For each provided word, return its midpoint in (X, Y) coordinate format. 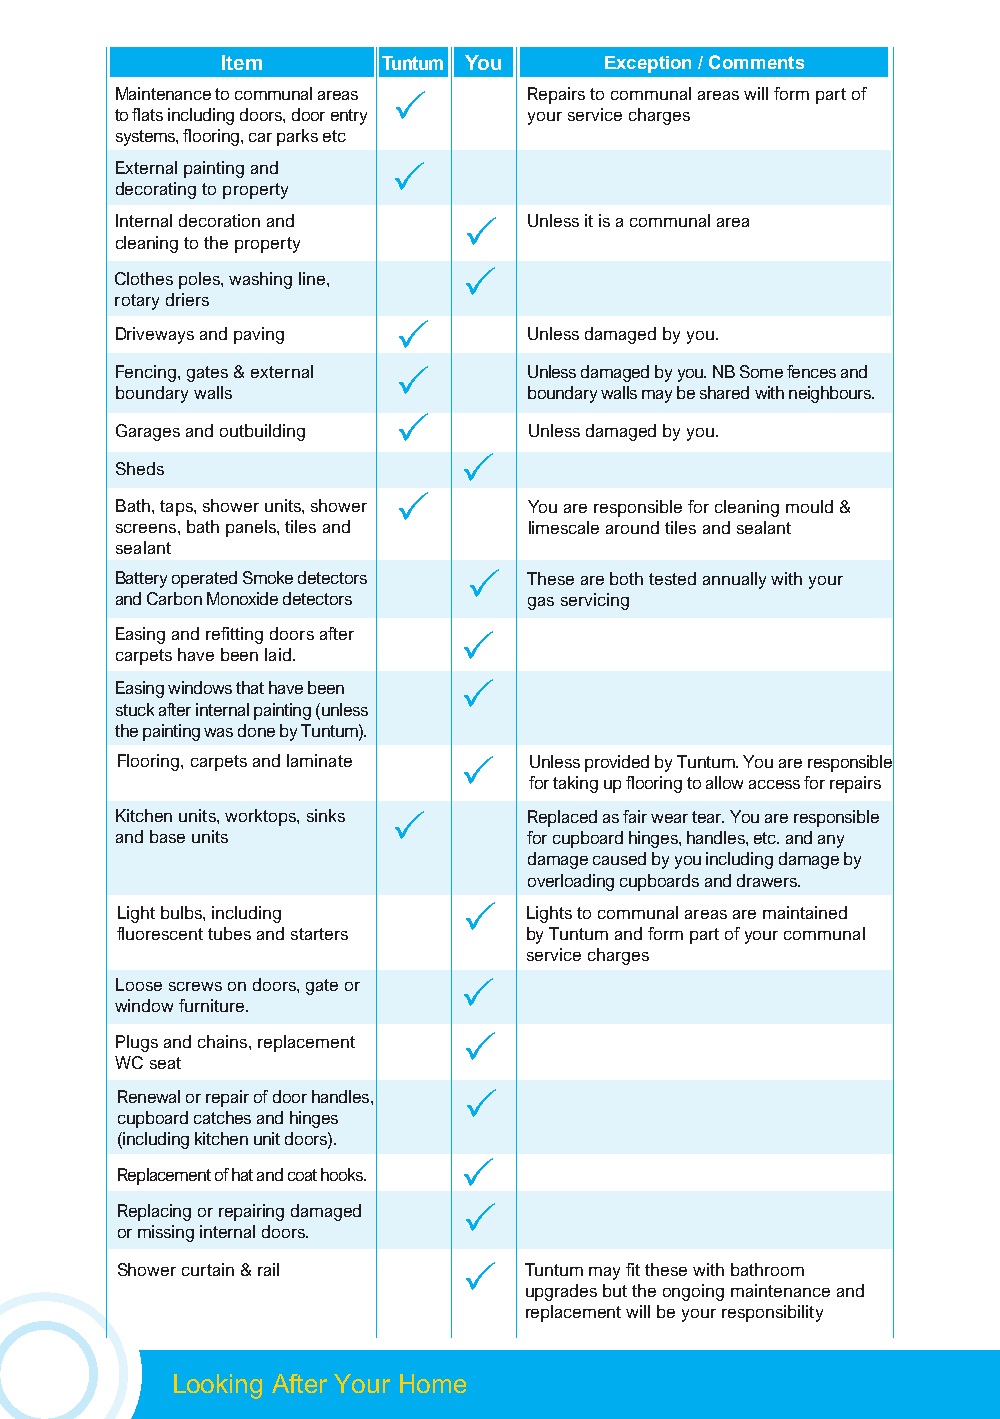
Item (242, 62)
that (250, 687)
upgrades (561, 1292)
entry (349, 117)
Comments (756, 62)
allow (724, 782)
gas (541, 603)
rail (268, 1269)
